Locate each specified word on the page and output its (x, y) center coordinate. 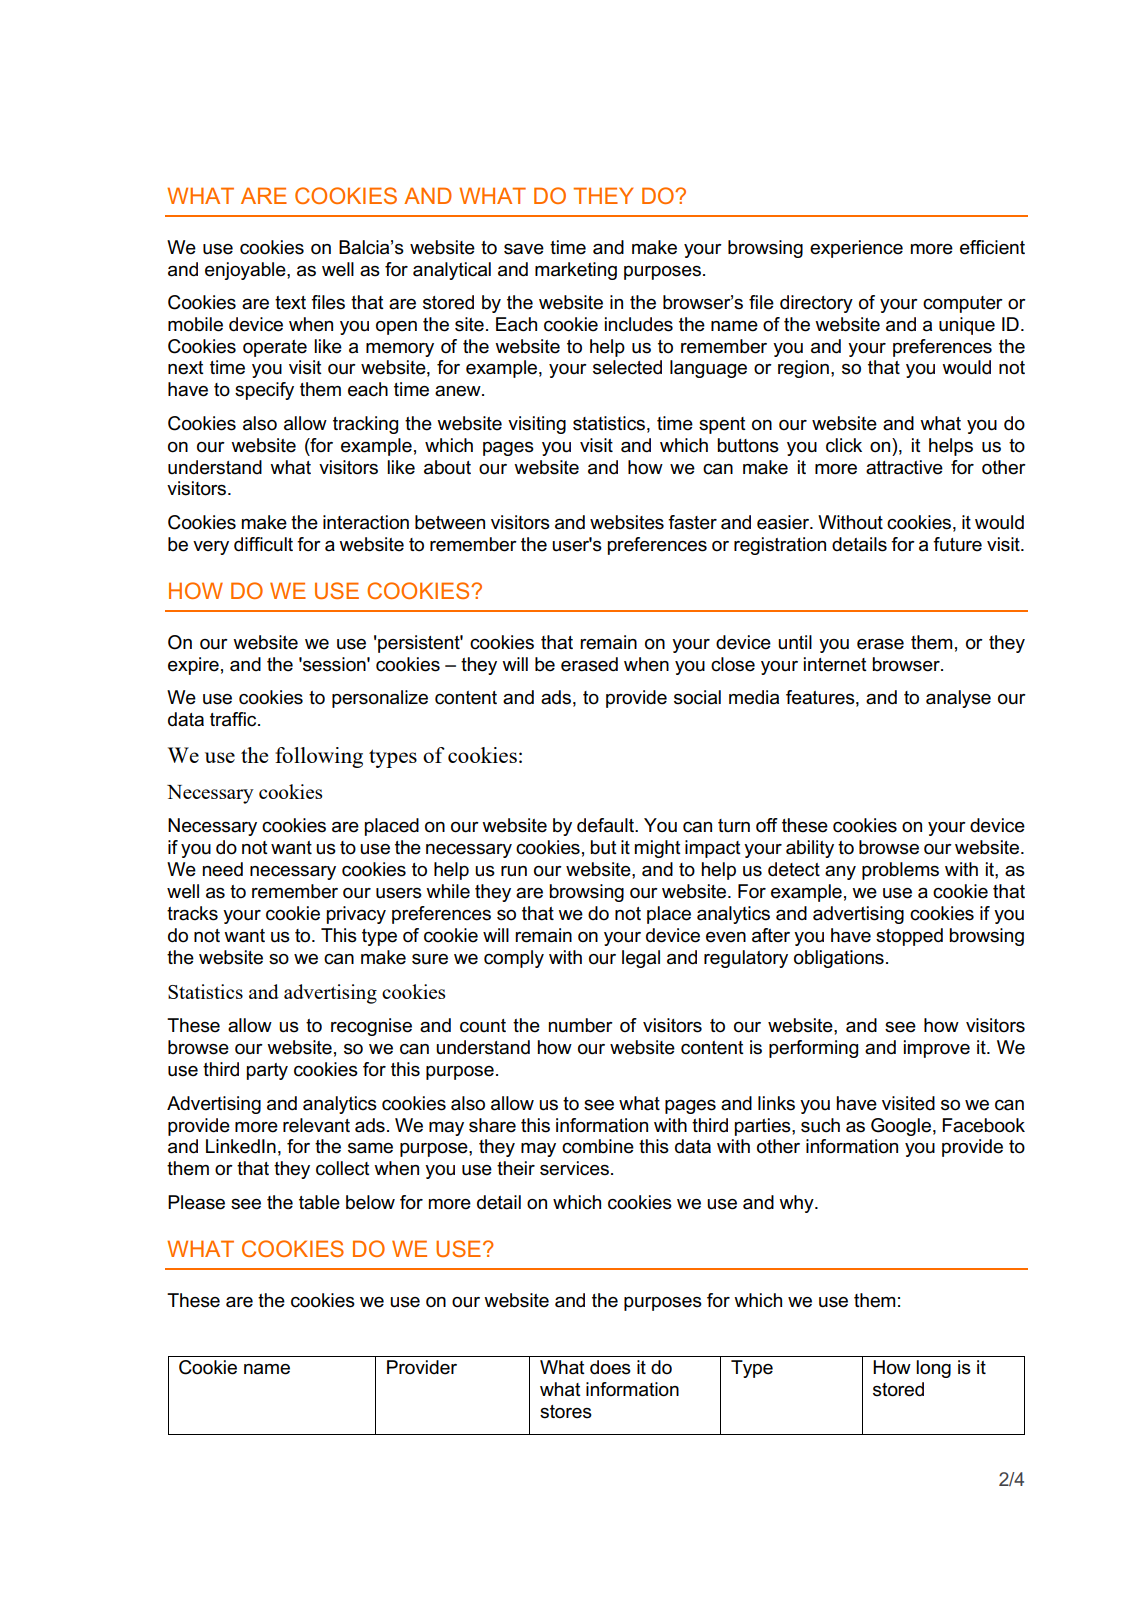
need (223, 869)
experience (856, 249)
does (610, 1367)
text (290, 303)
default (606, 825)
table (319, 1202)
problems (900, 871)
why (797, 1204)
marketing (576, 271)
